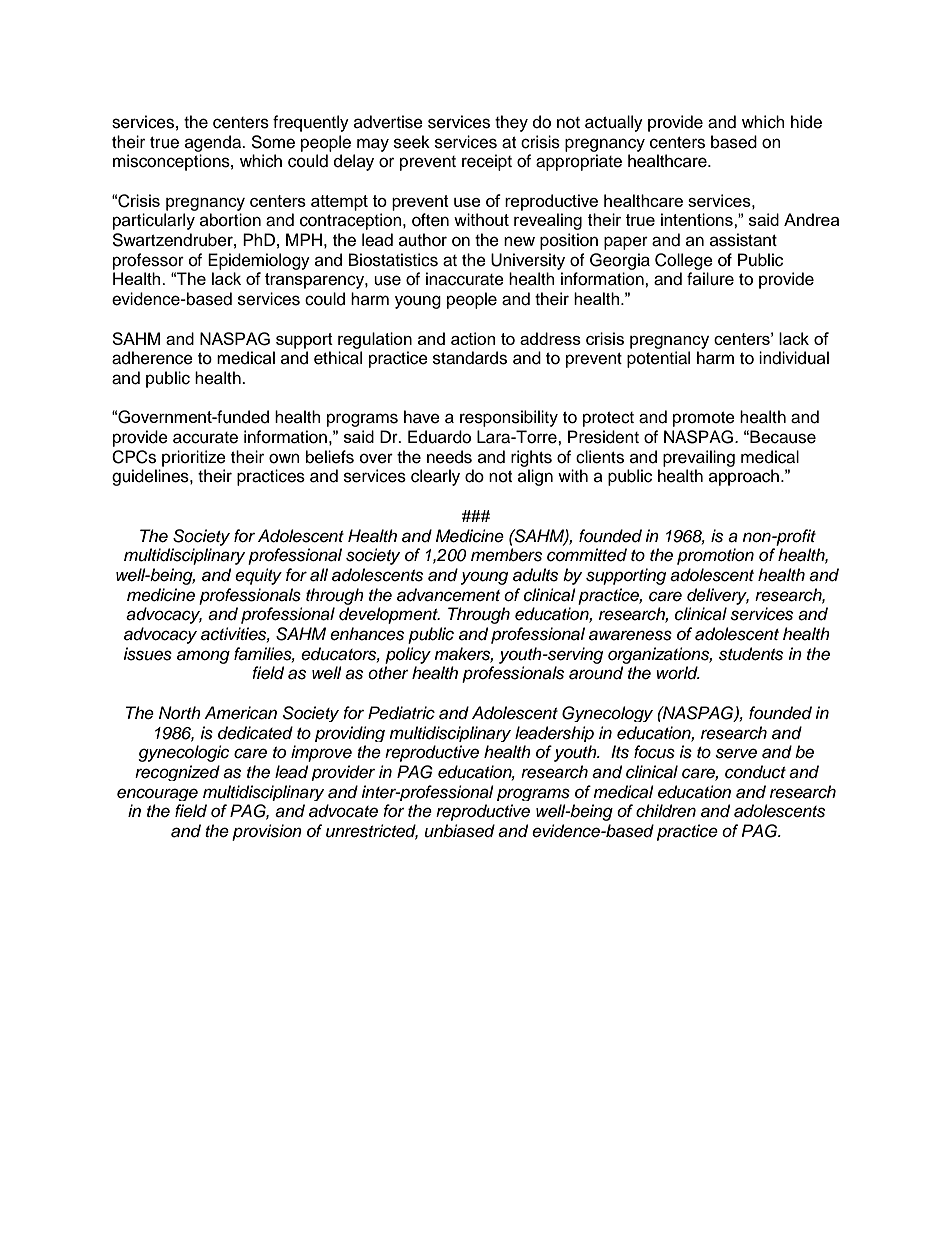  What do you see at coordinates (487, 162) in the screenshot?
I see `receipt` at bounding box center [487, 162].
